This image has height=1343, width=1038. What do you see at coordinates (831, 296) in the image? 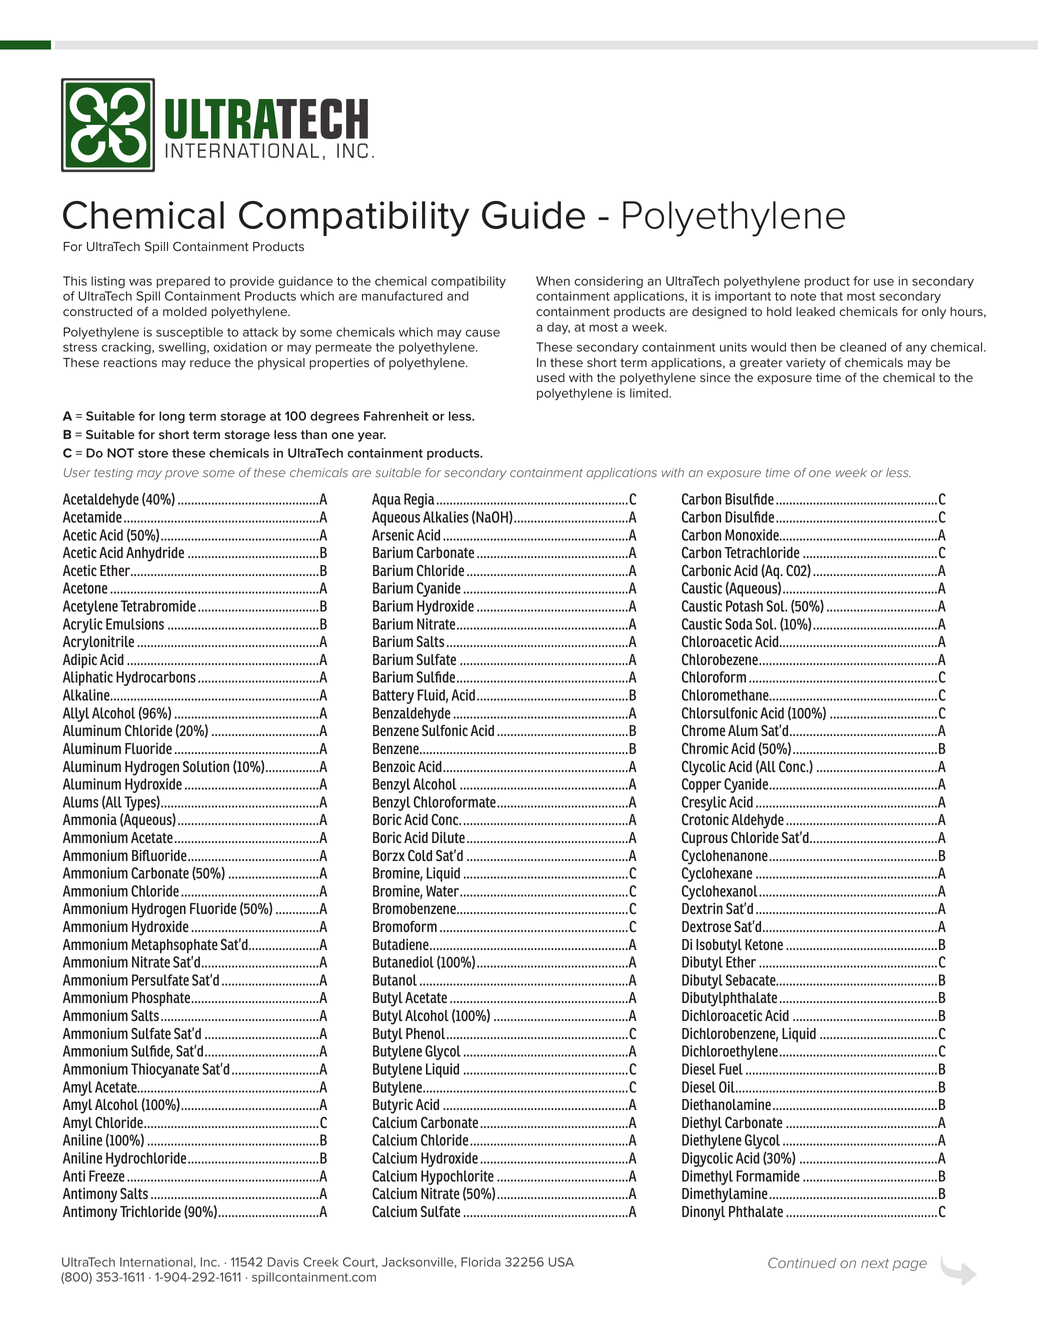
I see `that` at bounding box center [831, 296].
